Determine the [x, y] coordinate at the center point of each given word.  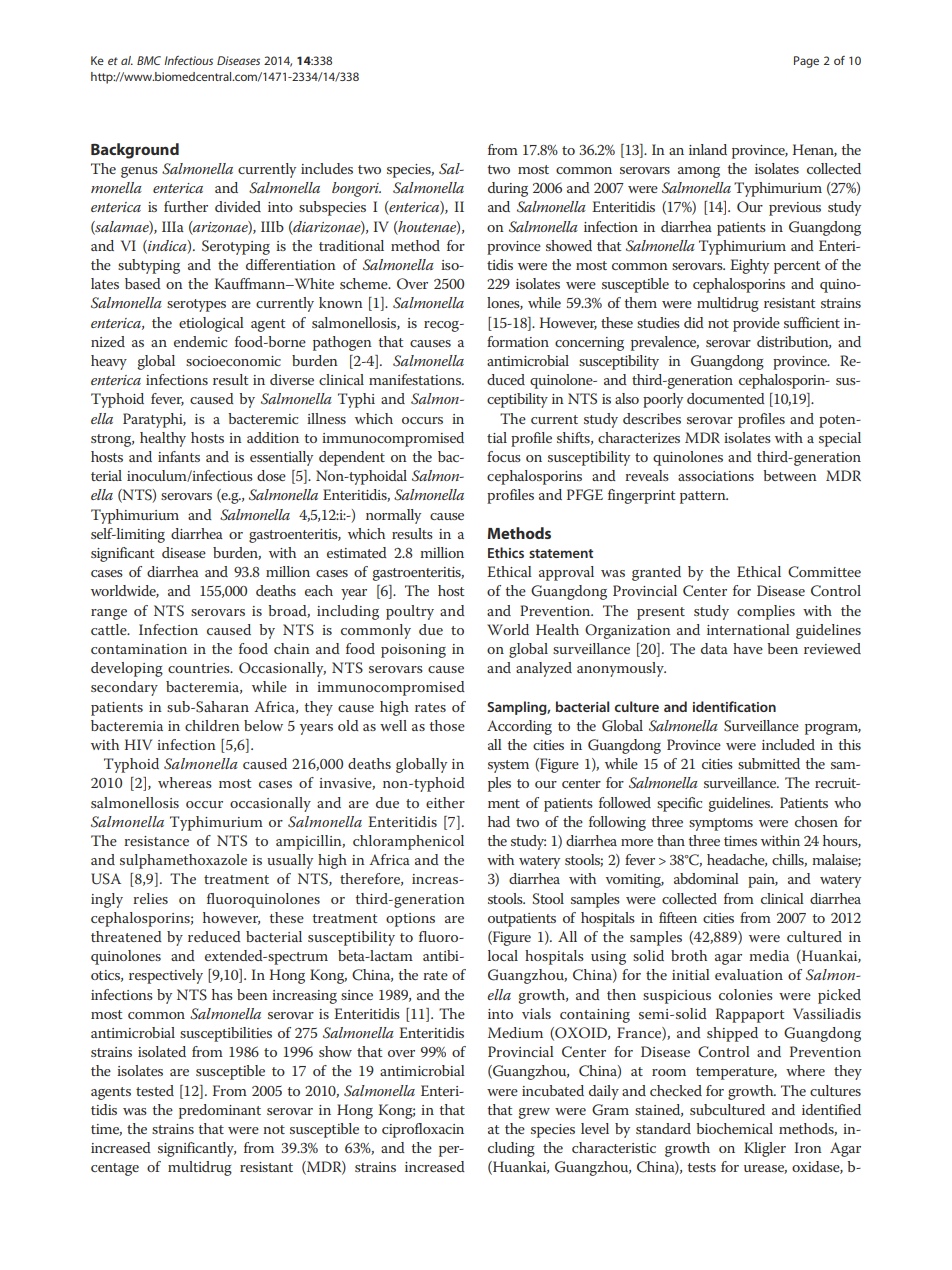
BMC [149, 60]
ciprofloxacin [423, 1130]
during [508, 189]
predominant [220, 1111]
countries [200, 668]
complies [766, 612]
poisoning [413, 651]
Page [806, 62]
